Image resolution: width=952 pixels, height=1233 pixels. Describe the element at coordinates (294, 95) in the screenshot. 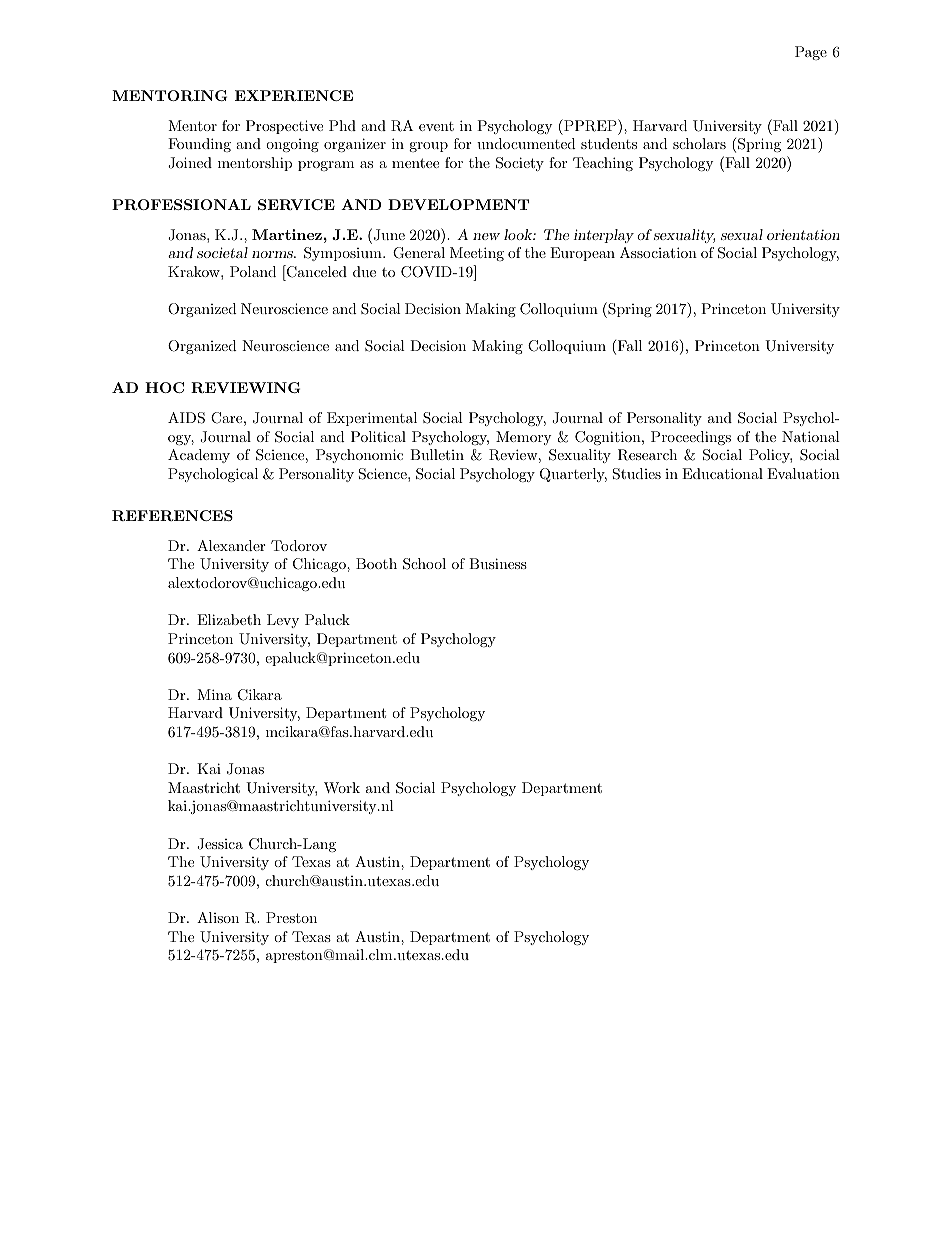

I see `EXPERIENCE` at that location.
